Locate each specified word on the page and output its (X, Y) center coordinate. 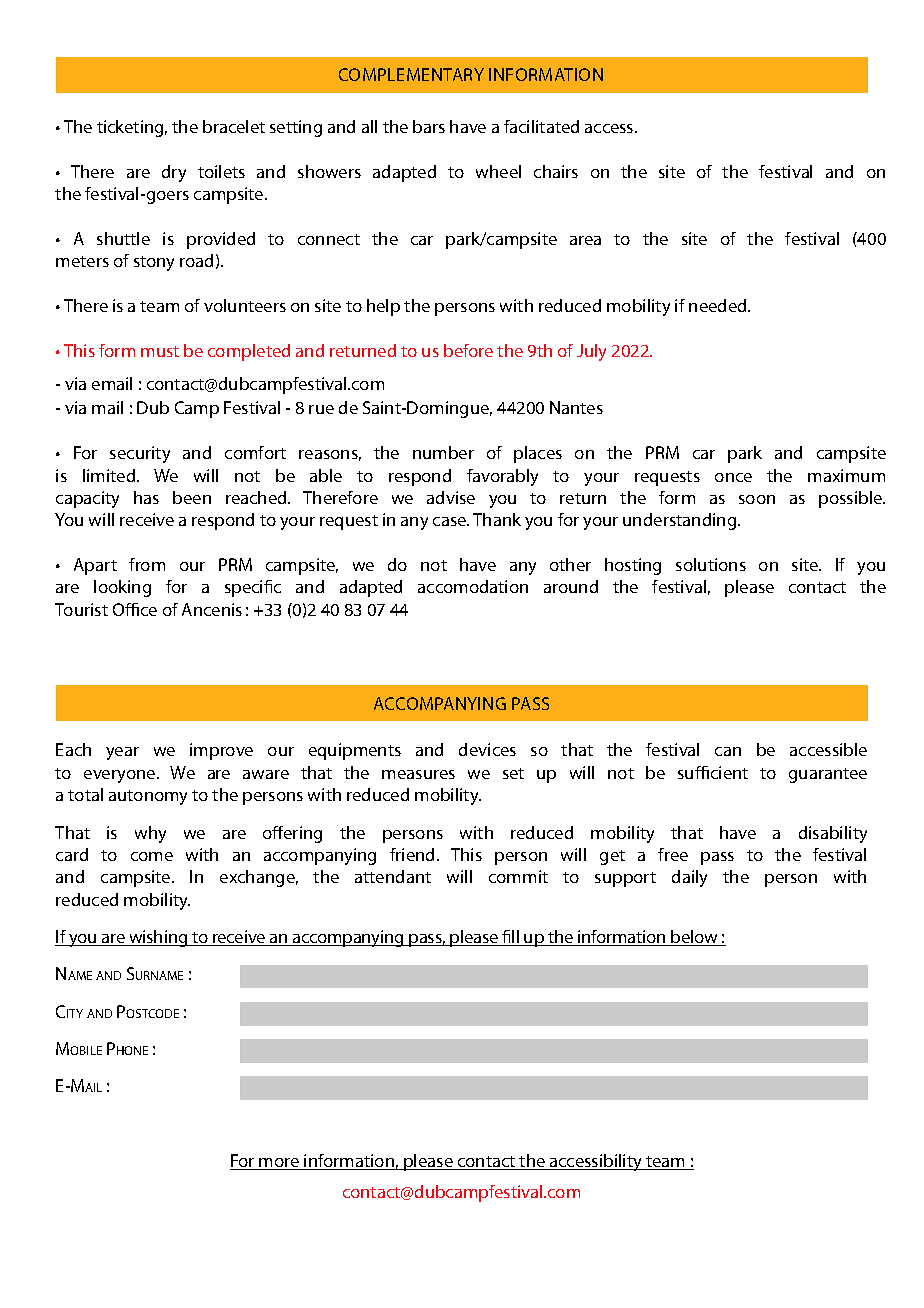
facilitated (541, 126)
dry (174, 173)
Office (135, 609)
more (280, 1164)
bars (429, 126)
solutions (711, 564)
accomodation (473, 586)
